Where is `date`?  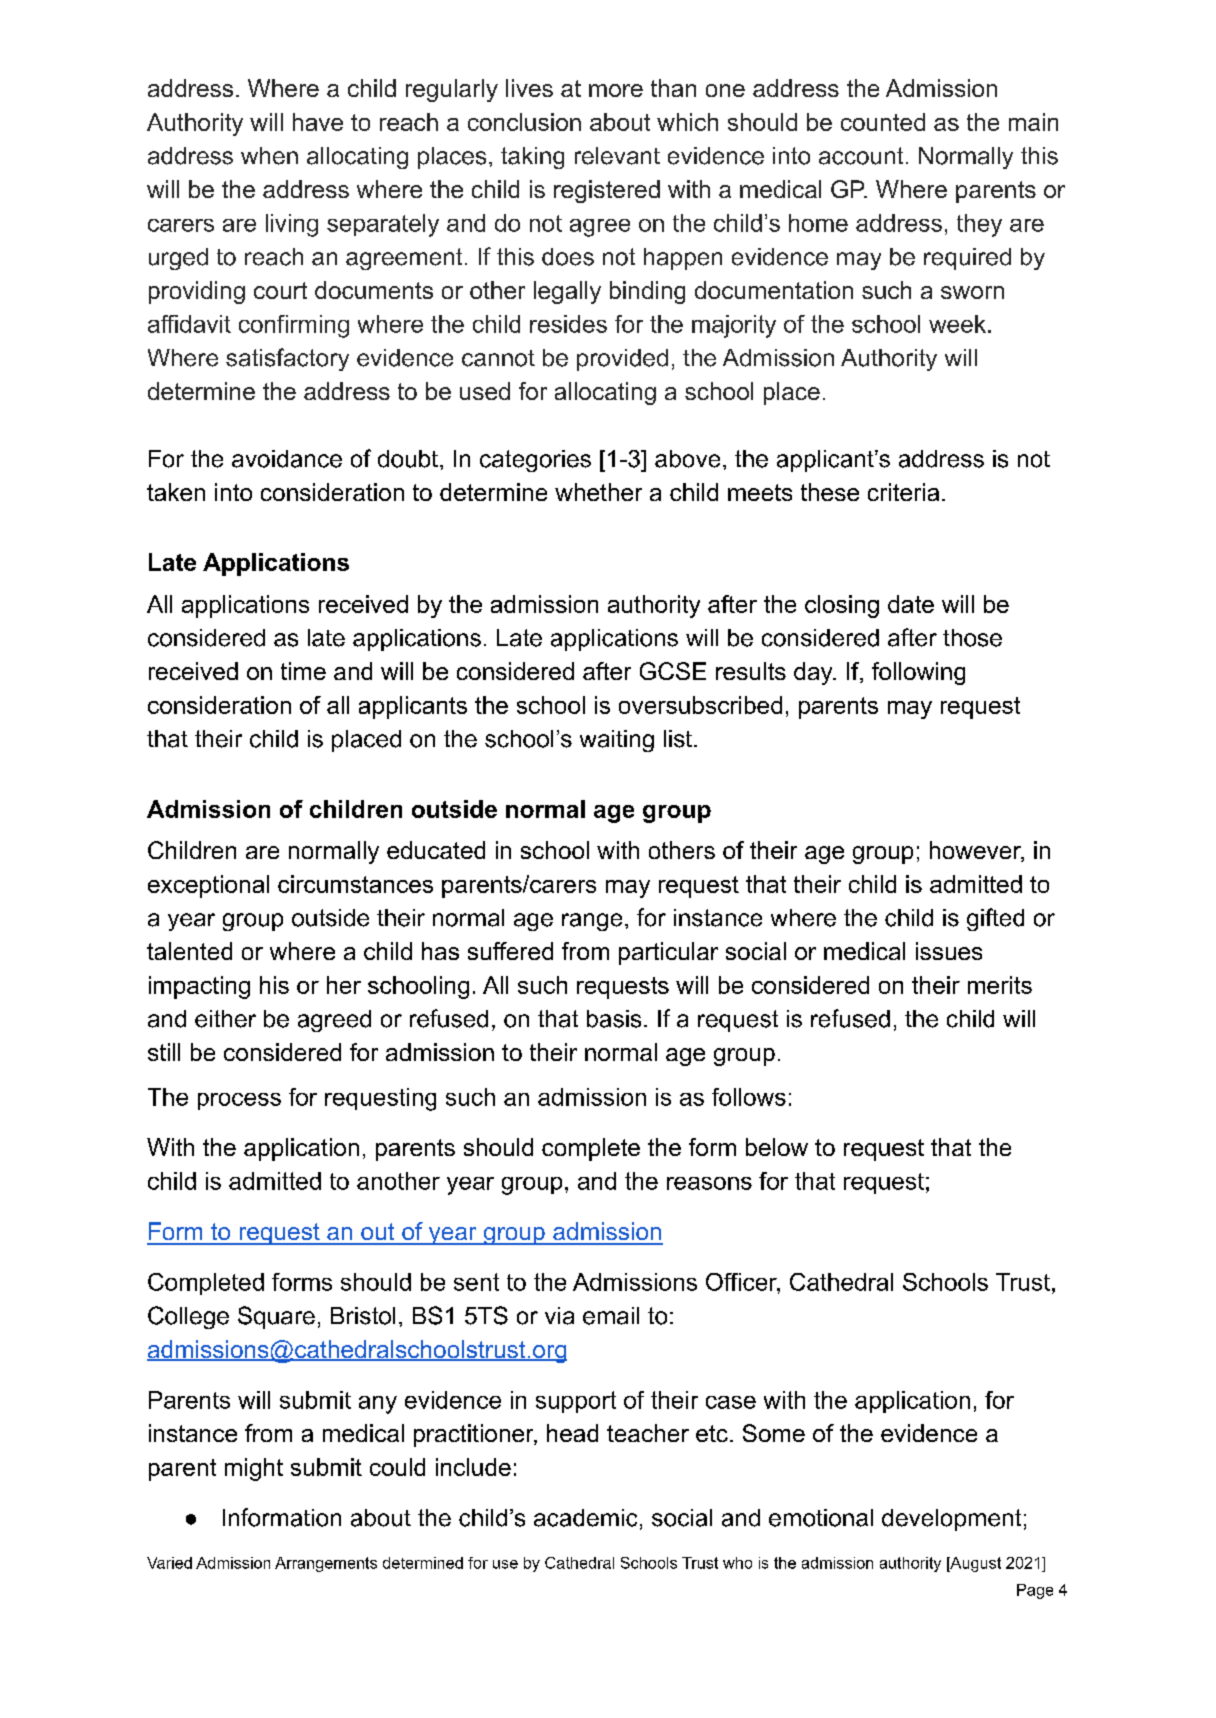
date is located at coordinates (911, 604).
